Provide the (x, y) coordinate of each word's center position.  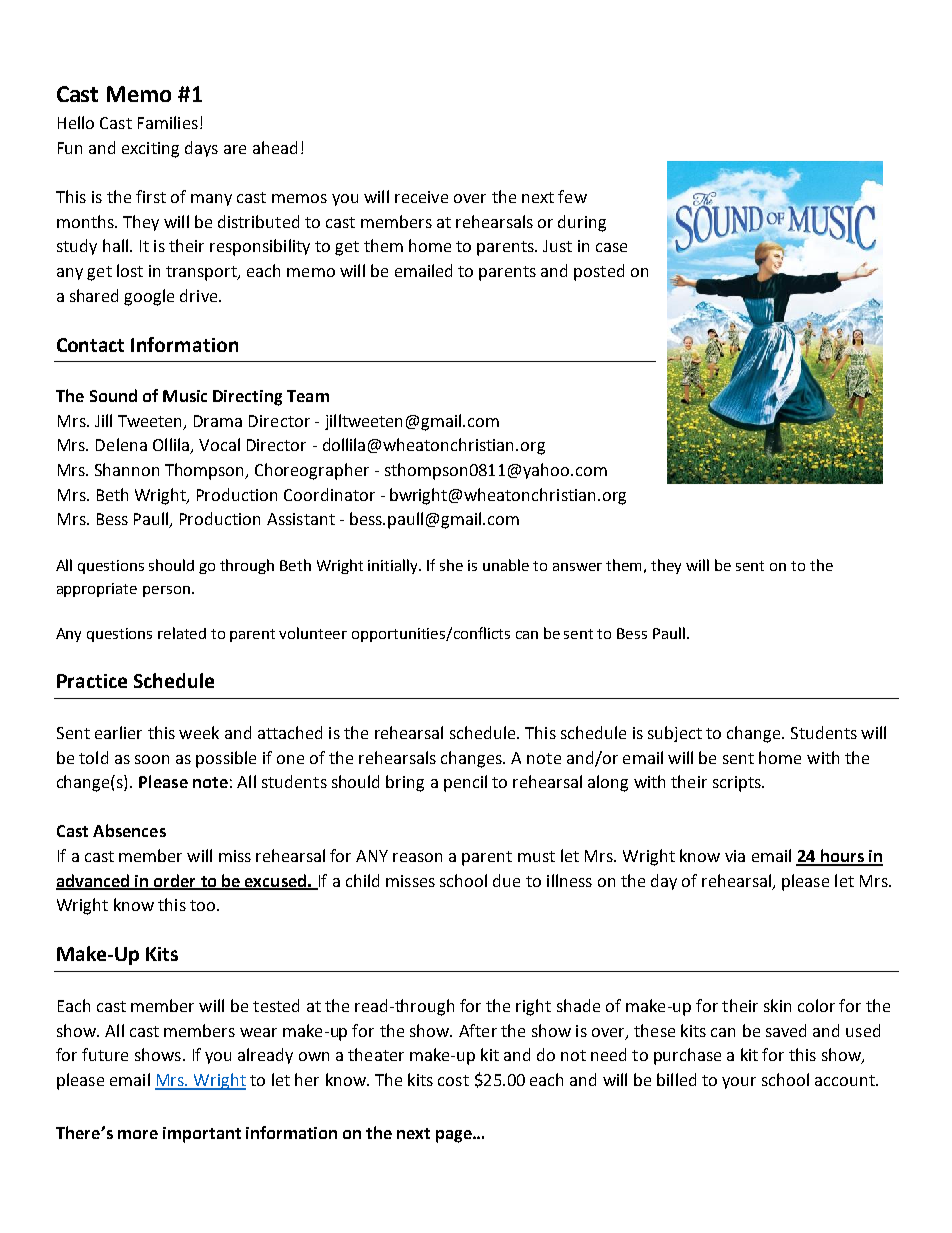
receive (421, 197)
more (138, 1134)
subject (675, 734)
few (572, 196)
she (451, 565)
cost (453, 1080)
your (739, 1083)
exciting (150, 150)
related (182, 633)
